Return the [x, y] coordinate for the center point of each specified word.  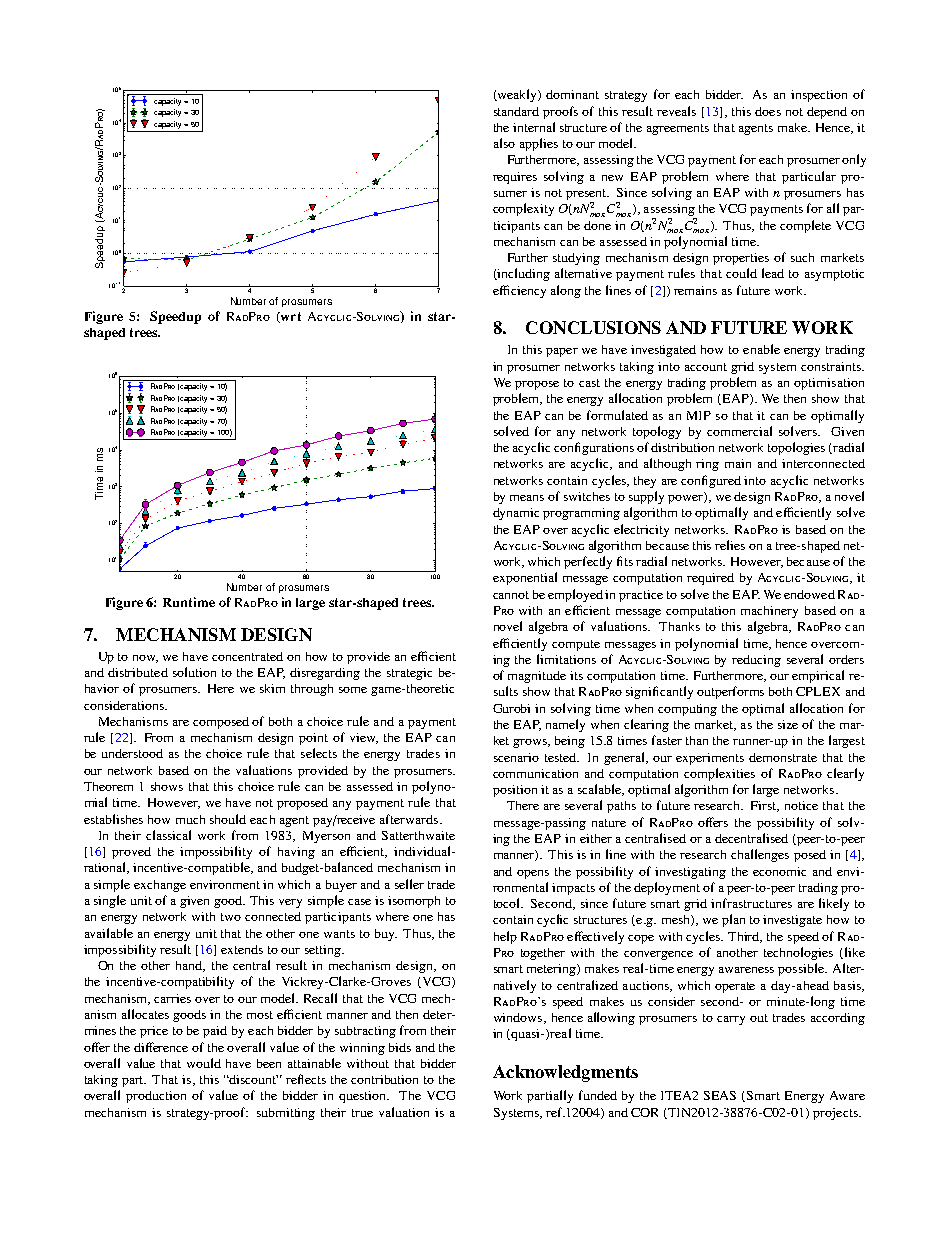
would [204, 1063]
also [504, 143]
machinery [769, 612]
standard [516, 111]
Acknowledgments [565, 1073]
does [768, 111]
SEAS [720, 1095]
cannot [511, 595]
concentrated [247, 656]
